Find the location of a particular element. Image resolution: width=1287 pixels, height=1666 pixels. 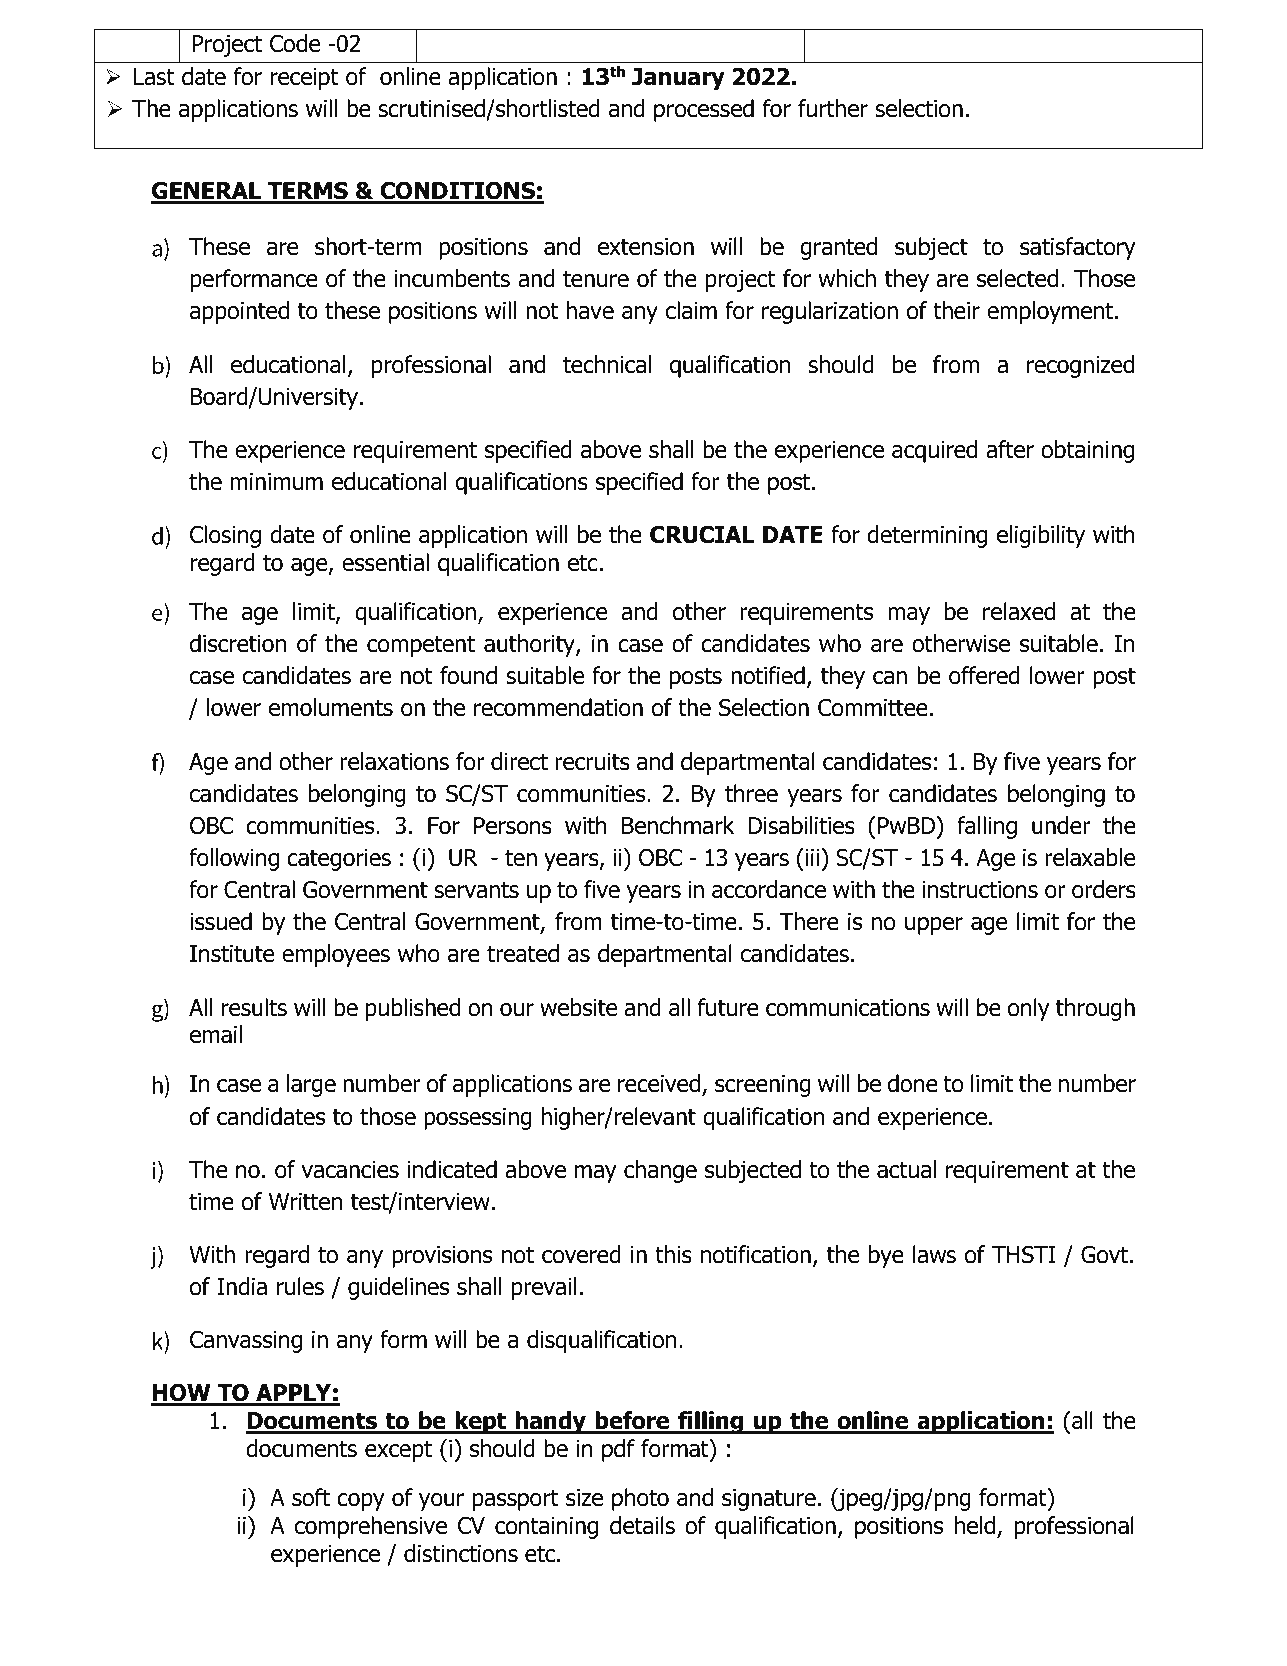

photo is located at coordinates (640, 1499).
